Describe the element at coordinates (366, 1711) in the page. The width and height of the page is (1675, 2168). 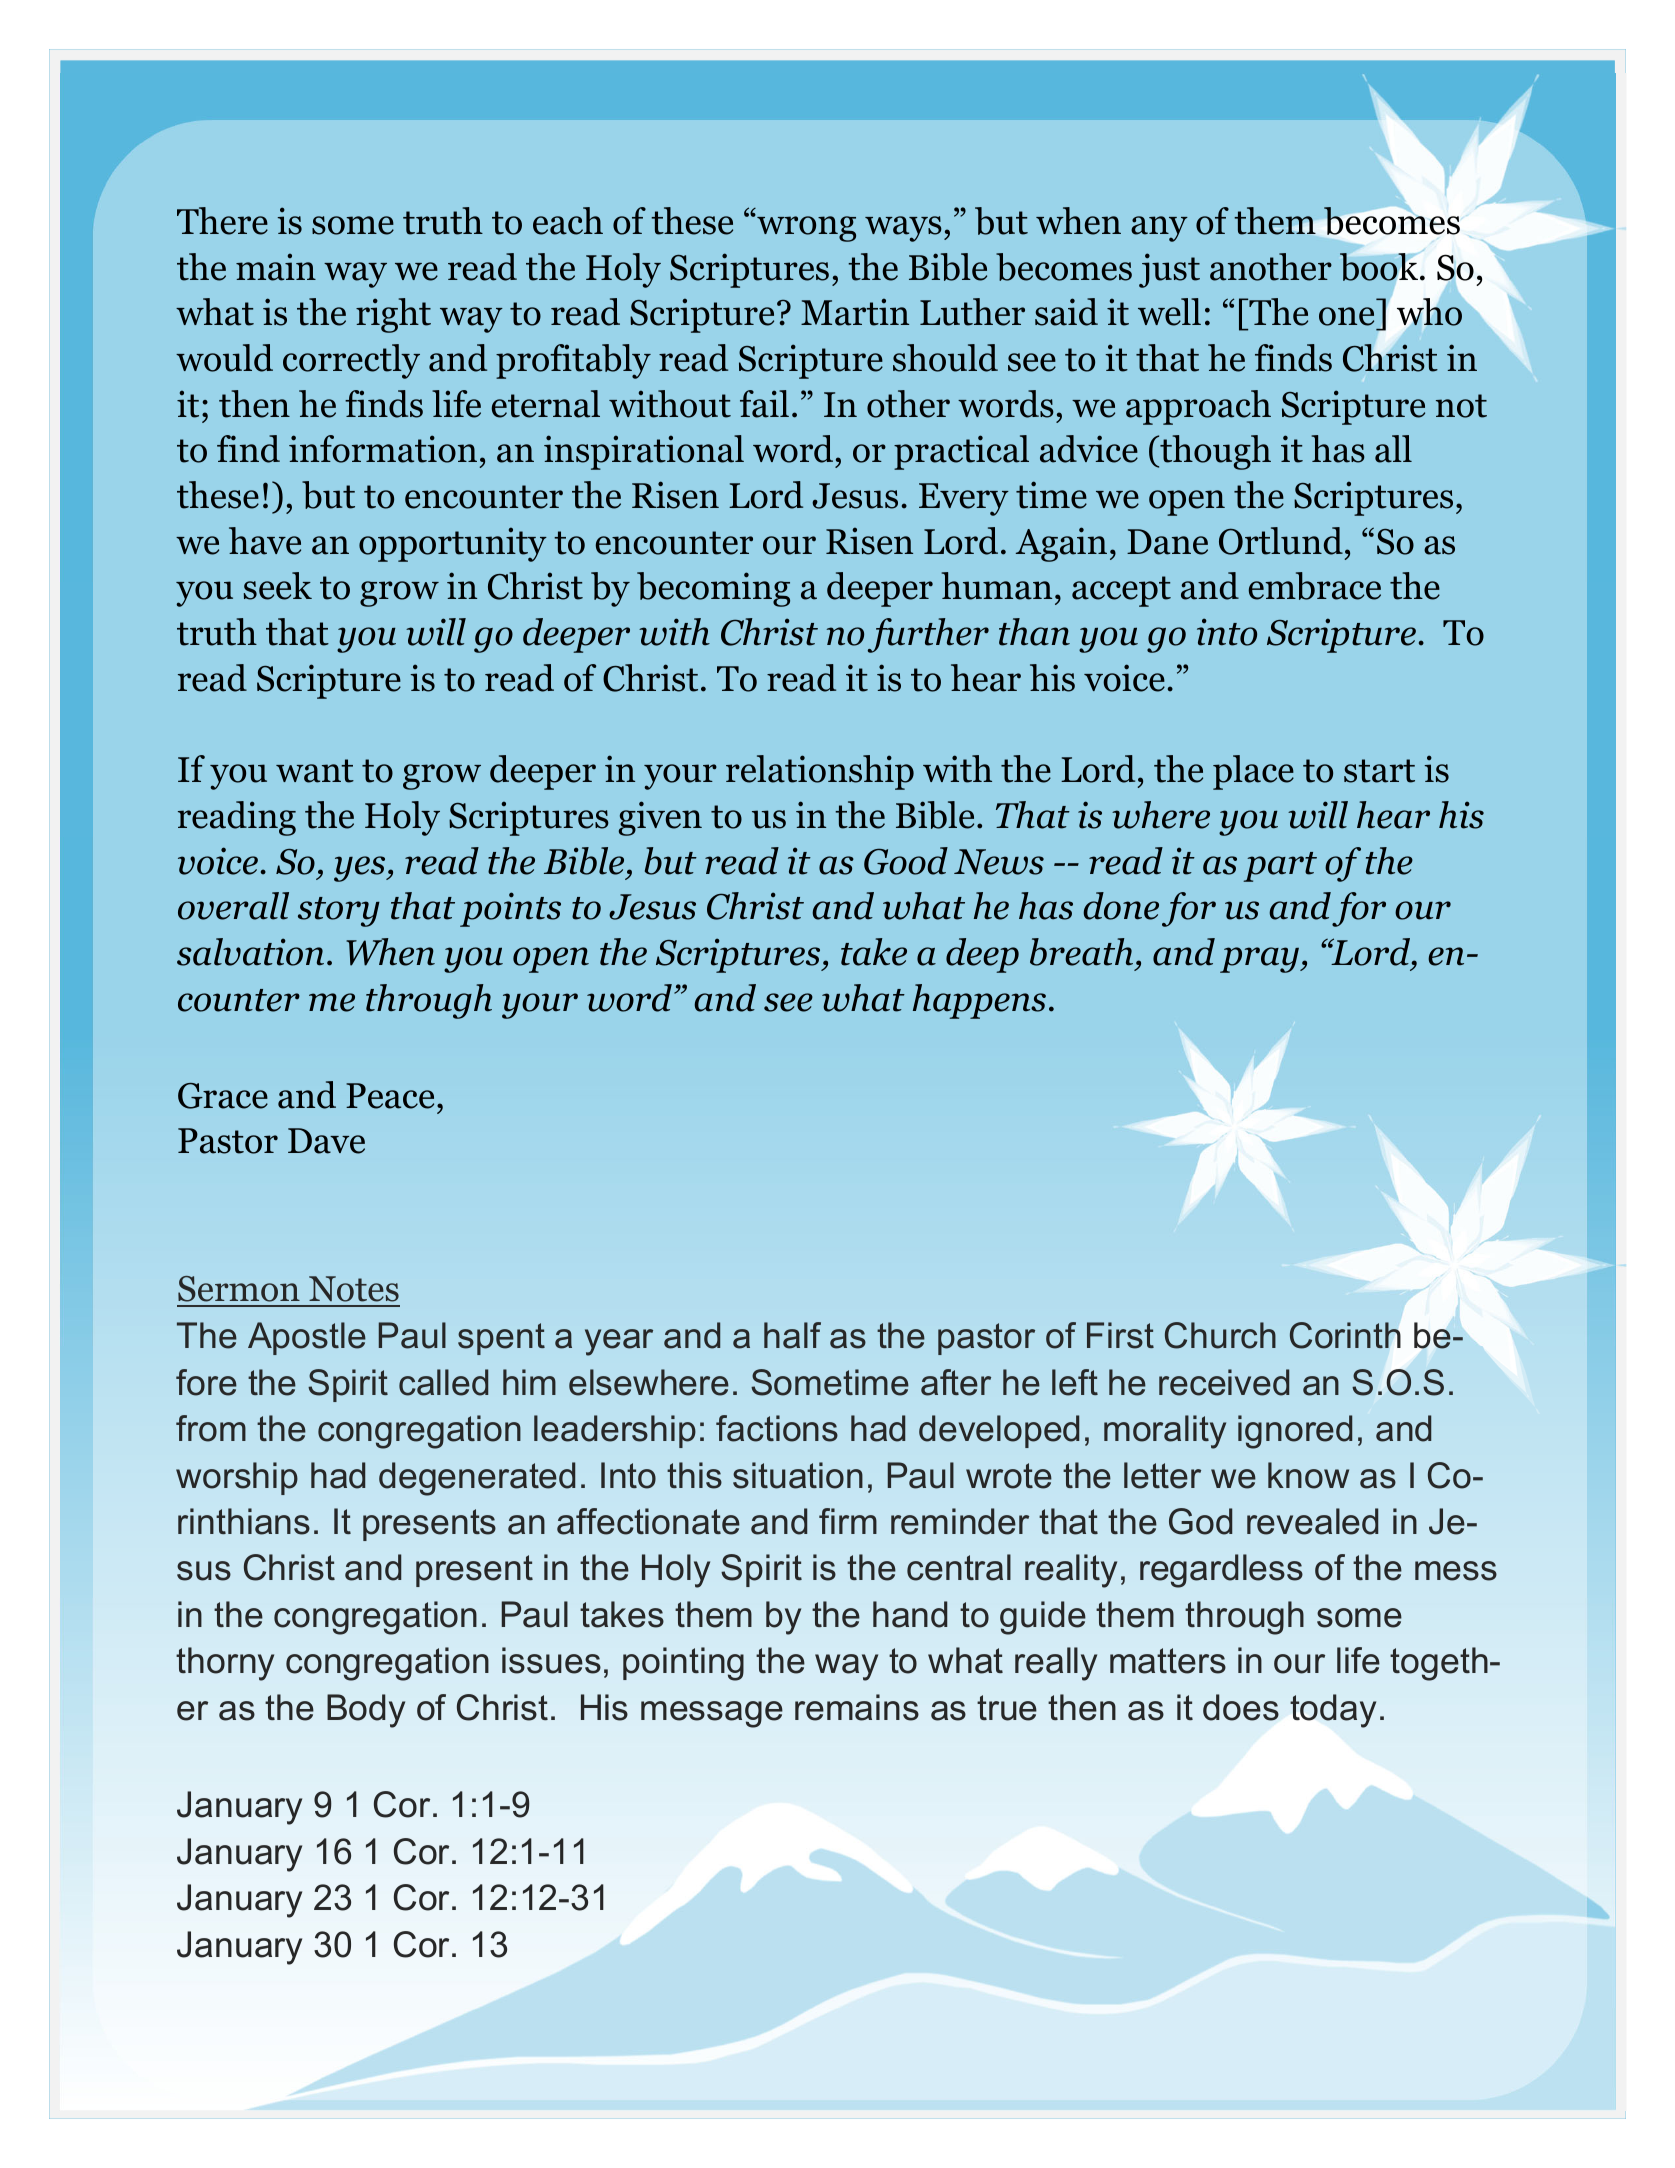
I see `Body` at that location.
